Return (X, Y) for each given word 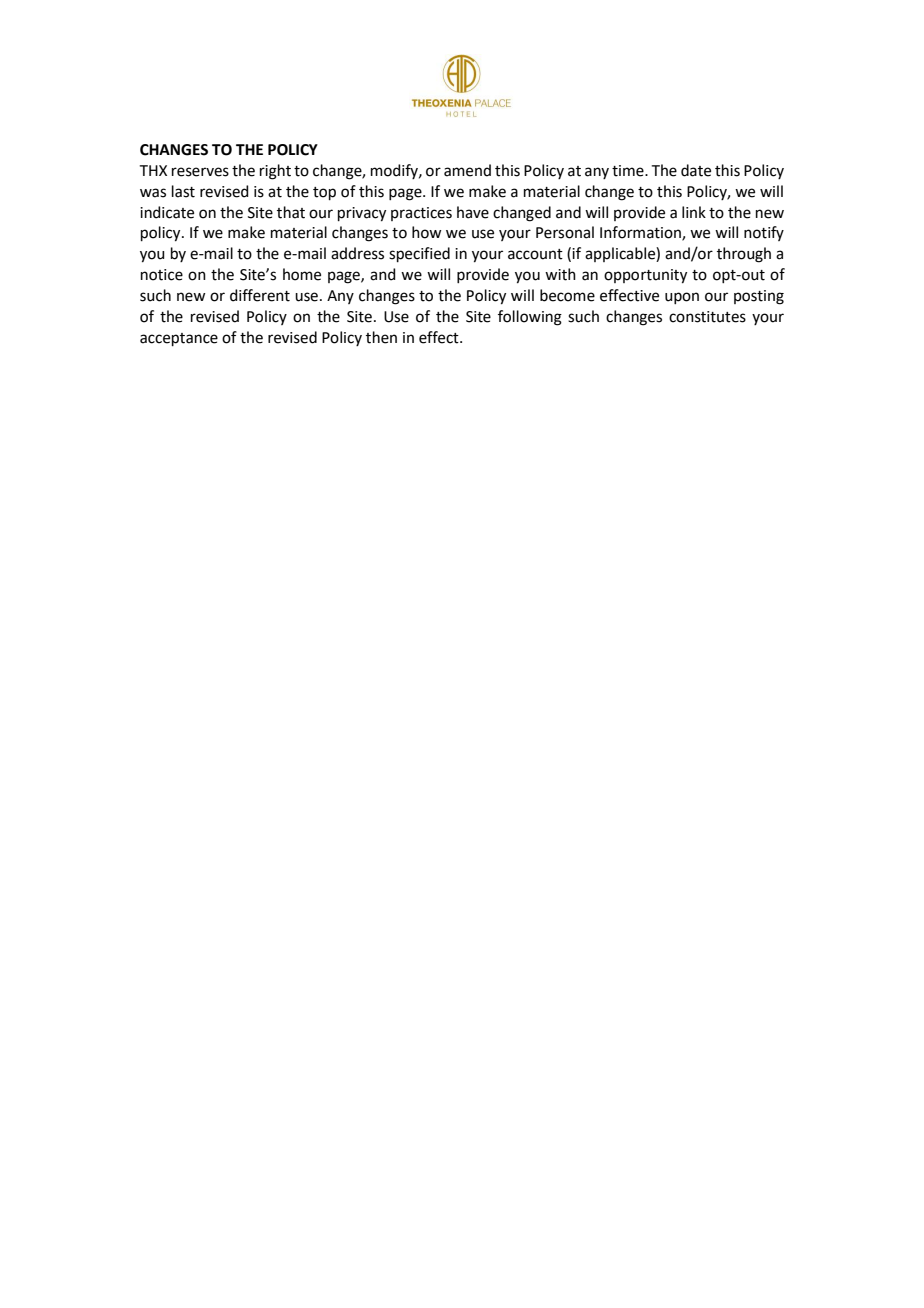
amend (467, 170)
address (357, 253)
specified (419, 254)
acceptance (179, 339)
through (744, 255)
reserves (200, 172)
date (696, 170)
